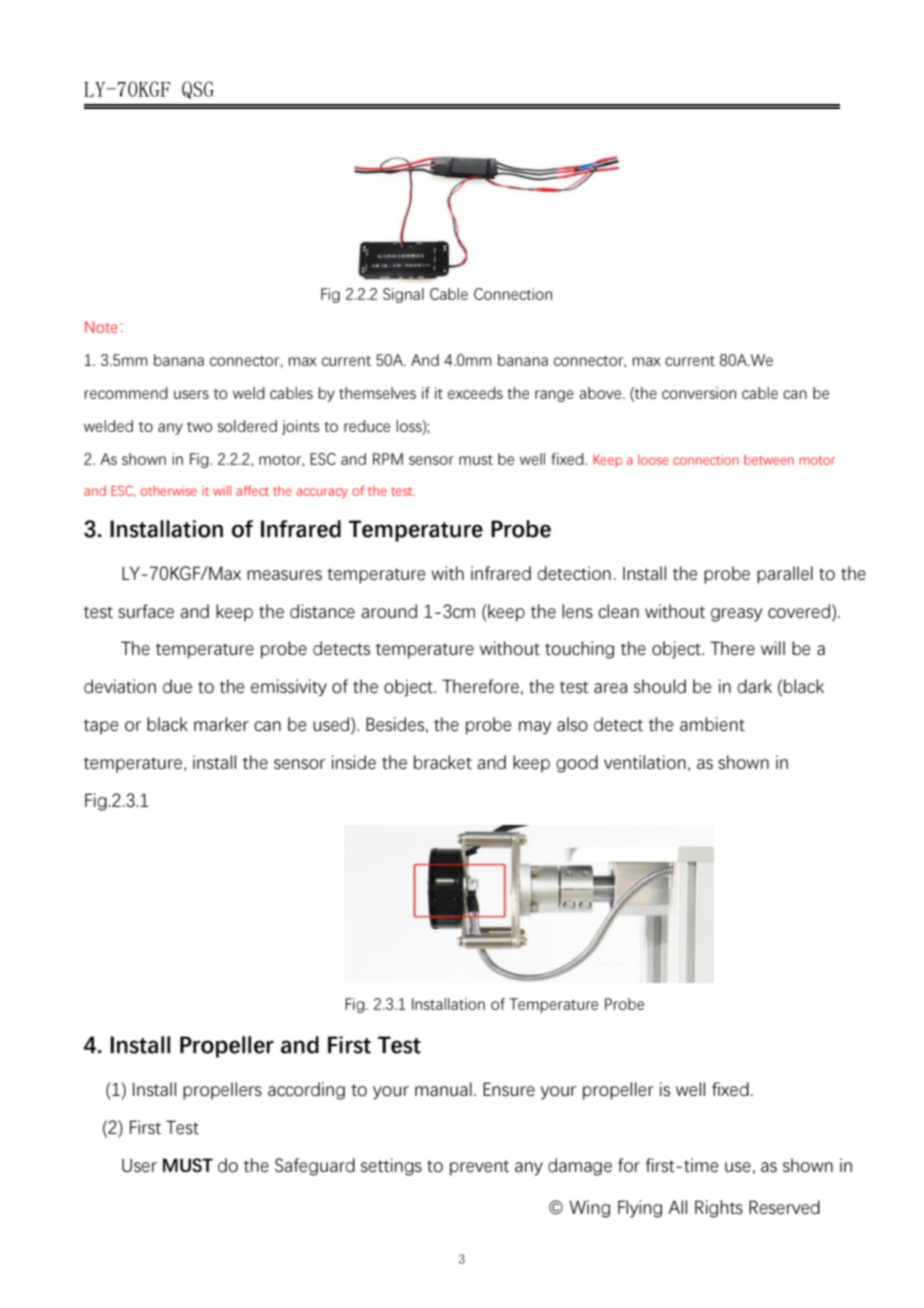 The width and height of the image is (924, 1308). What do you see at coordinates (736, 615) in the image?
I see `greasy` at bounding box center [736, 615].
